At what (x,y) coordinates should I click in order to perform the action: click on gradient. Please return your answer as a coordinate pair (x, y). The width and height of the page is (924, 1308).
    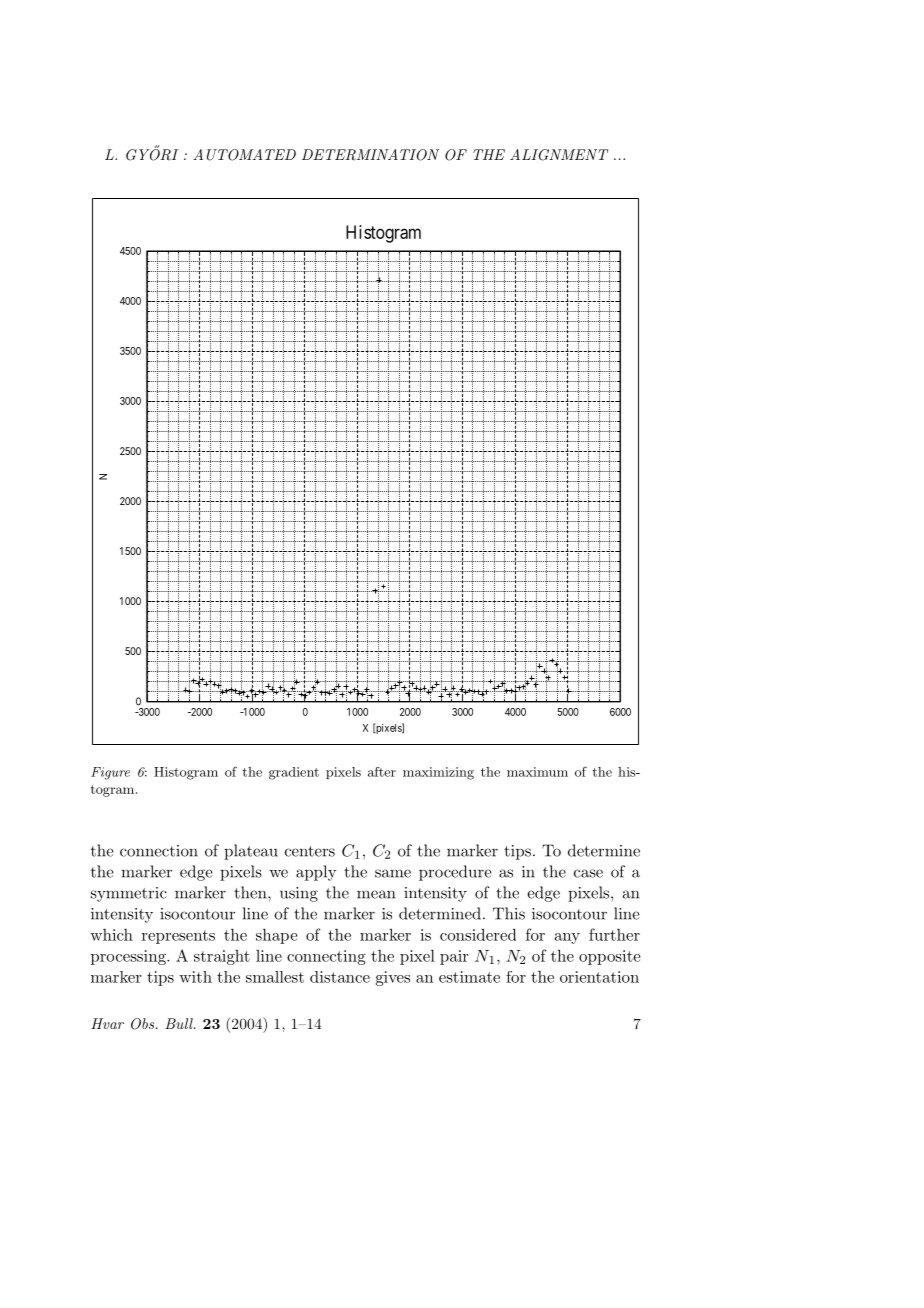
    Looking at the image, I should click on (294, 773).
